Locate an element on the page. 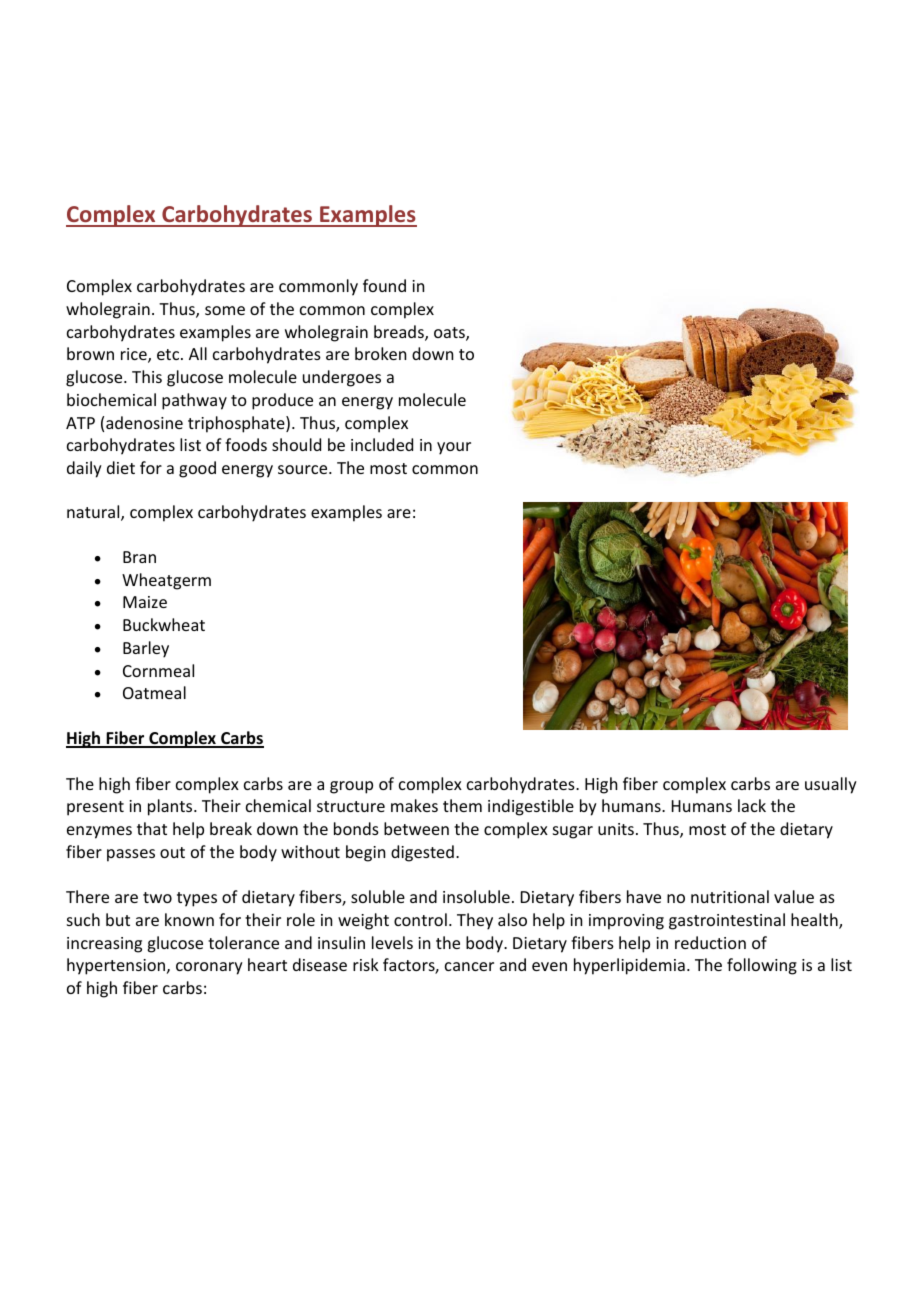  Cornmeal is located at coordinates (158, 670).
